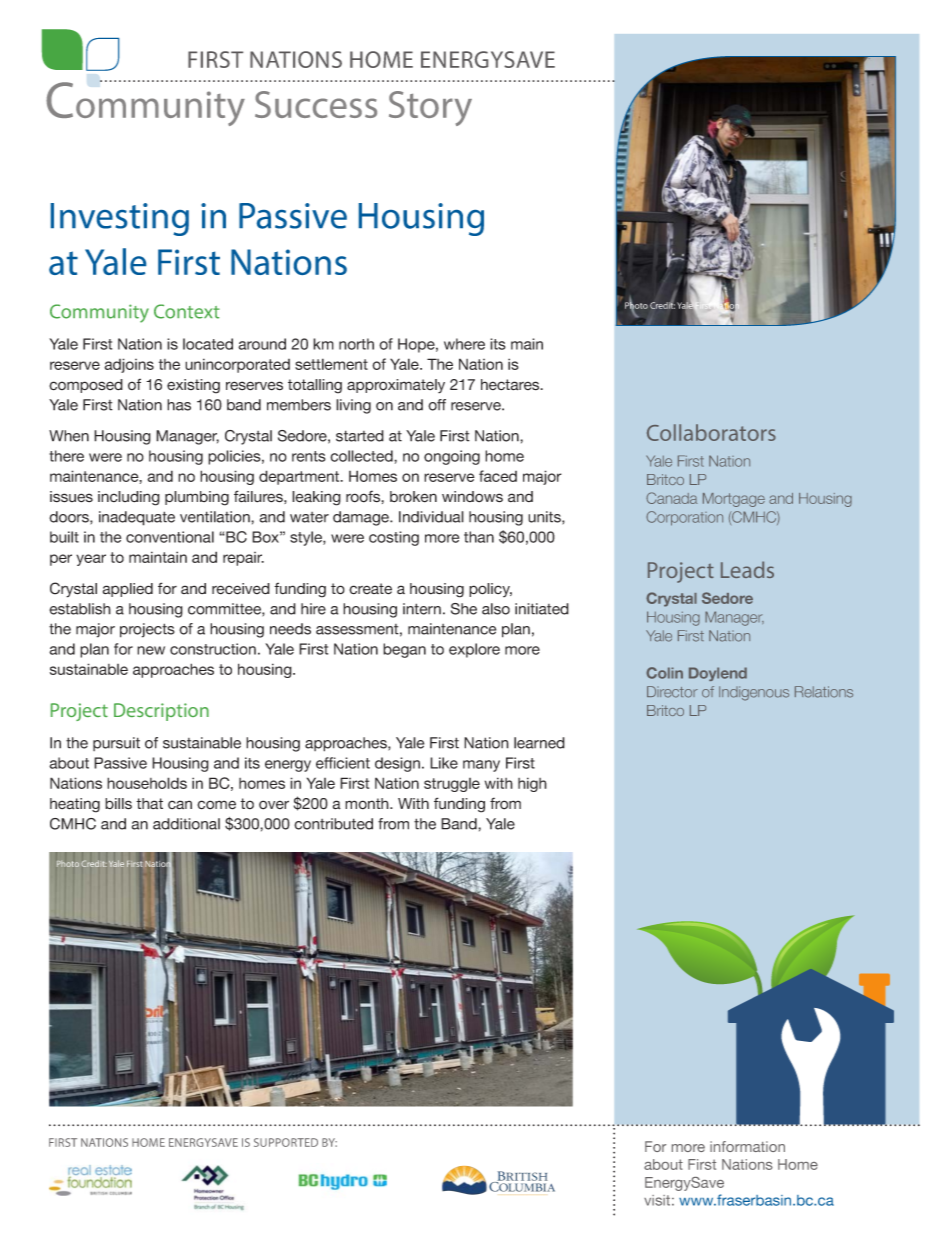 Image resolution: width=952 pixels, height=1233 pixels. Describe the element at coordinates (129, 498) in the screenshot. I see `including` at that location.
